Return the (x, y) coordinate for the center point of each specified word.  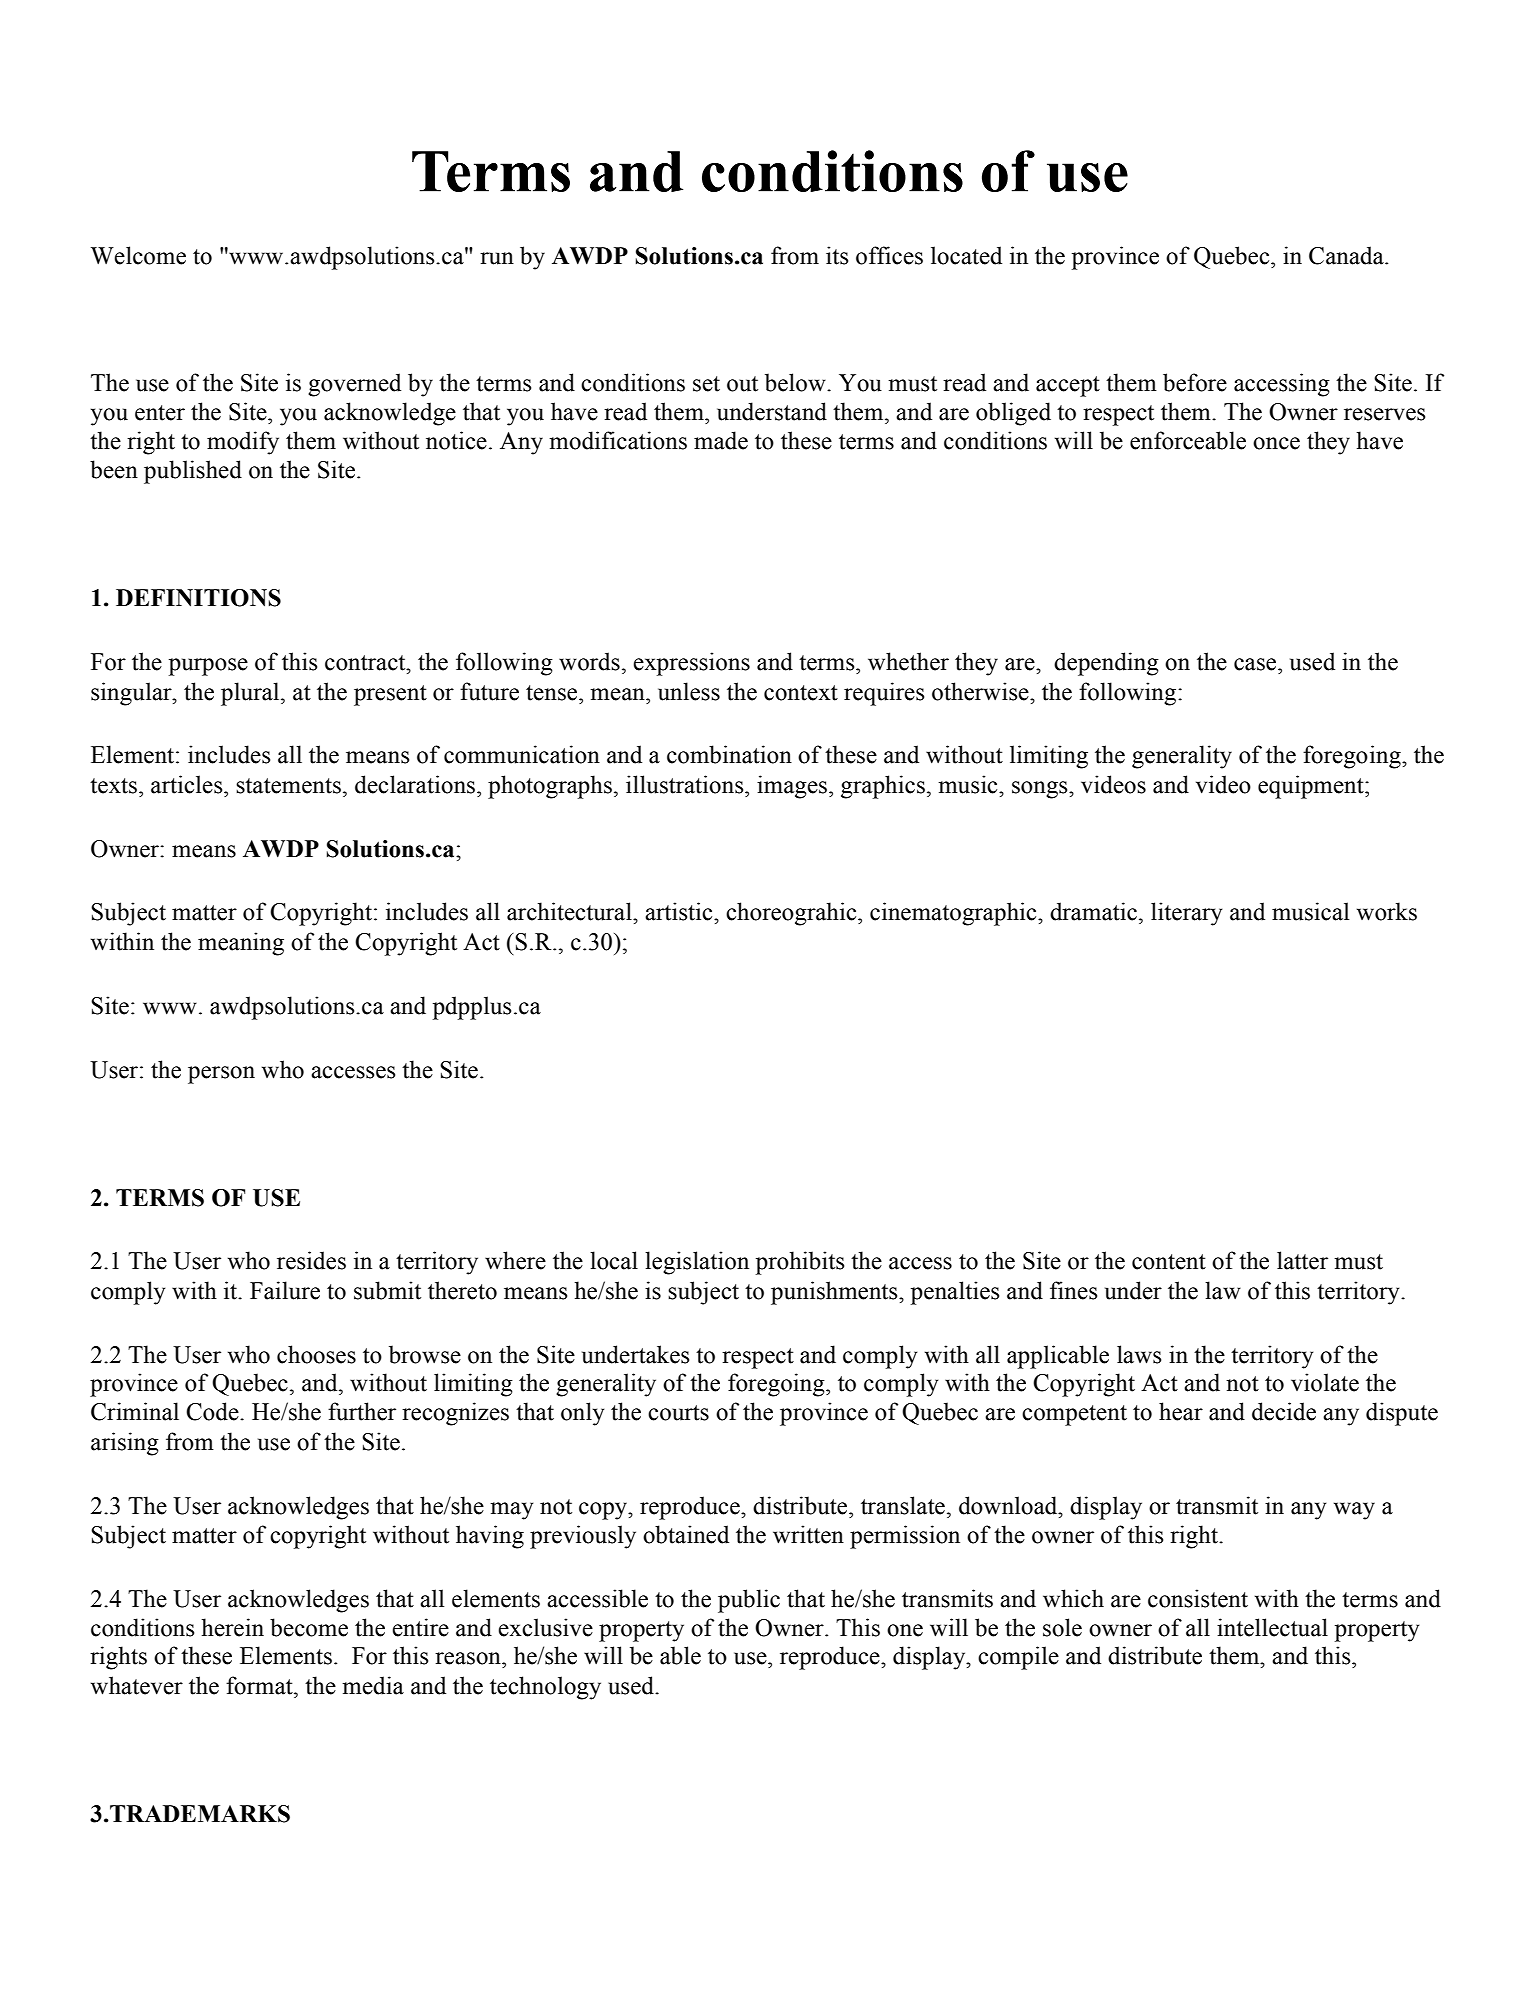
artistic (680, 911)
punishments (835, 1293)
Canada (1347, 255)
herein (232, 1627)
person (221, 1075)
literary (1186, 914)
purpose (208, 667)
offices (889, 255)
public (749, 1601)
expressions (691, 664)
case (1256, 664)
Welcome (138, 255)
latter (1302, 1260)
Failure (285, 1290)
